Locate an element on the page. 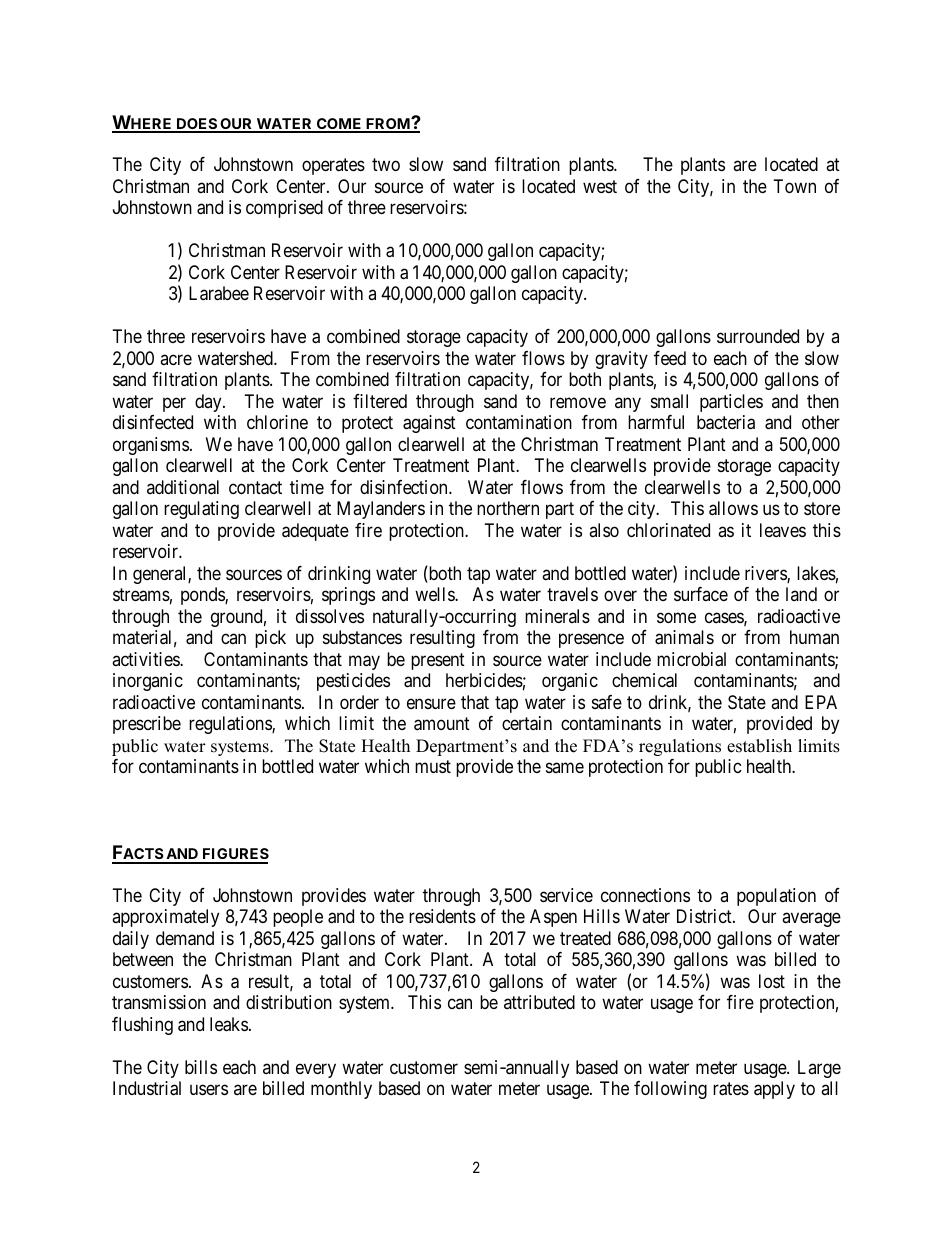 The image size is (952, 1233). attributed is located at coordinates (539, 1002).
